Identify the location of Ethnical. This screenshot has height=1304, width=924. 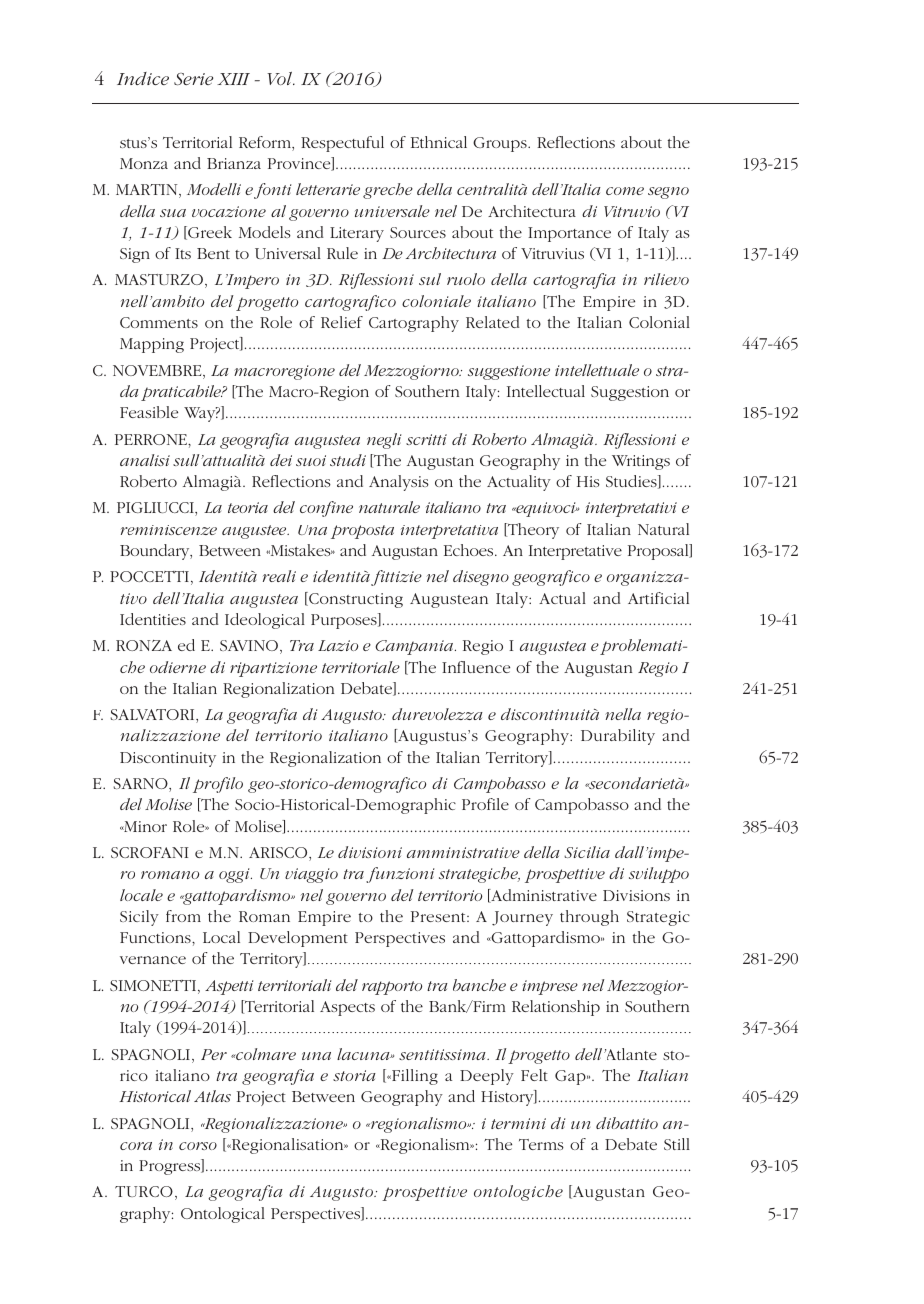
(439, 142).
